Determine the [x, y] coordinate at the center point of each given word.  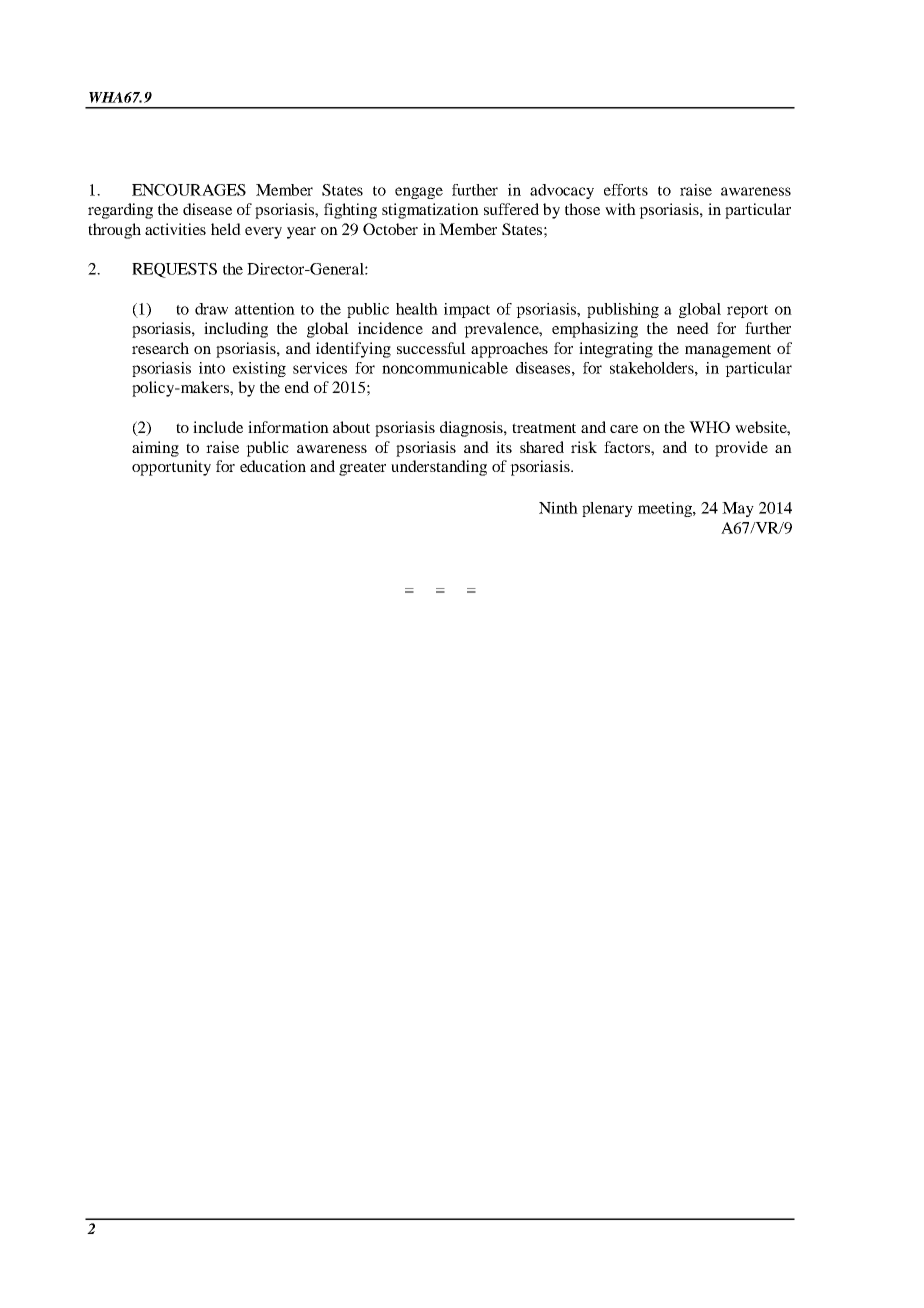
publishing [623, 310]
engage [419, 193]
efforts [626, 190]
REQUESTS [174, 270]
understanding [439, 468]
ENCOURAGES [189, 190]
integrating [616, 350]
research [160, 348]
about [351, 427]
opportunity [171, 468]
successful [431, 348]
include [218, 427]
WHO [709, 427]
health [417, 309]
